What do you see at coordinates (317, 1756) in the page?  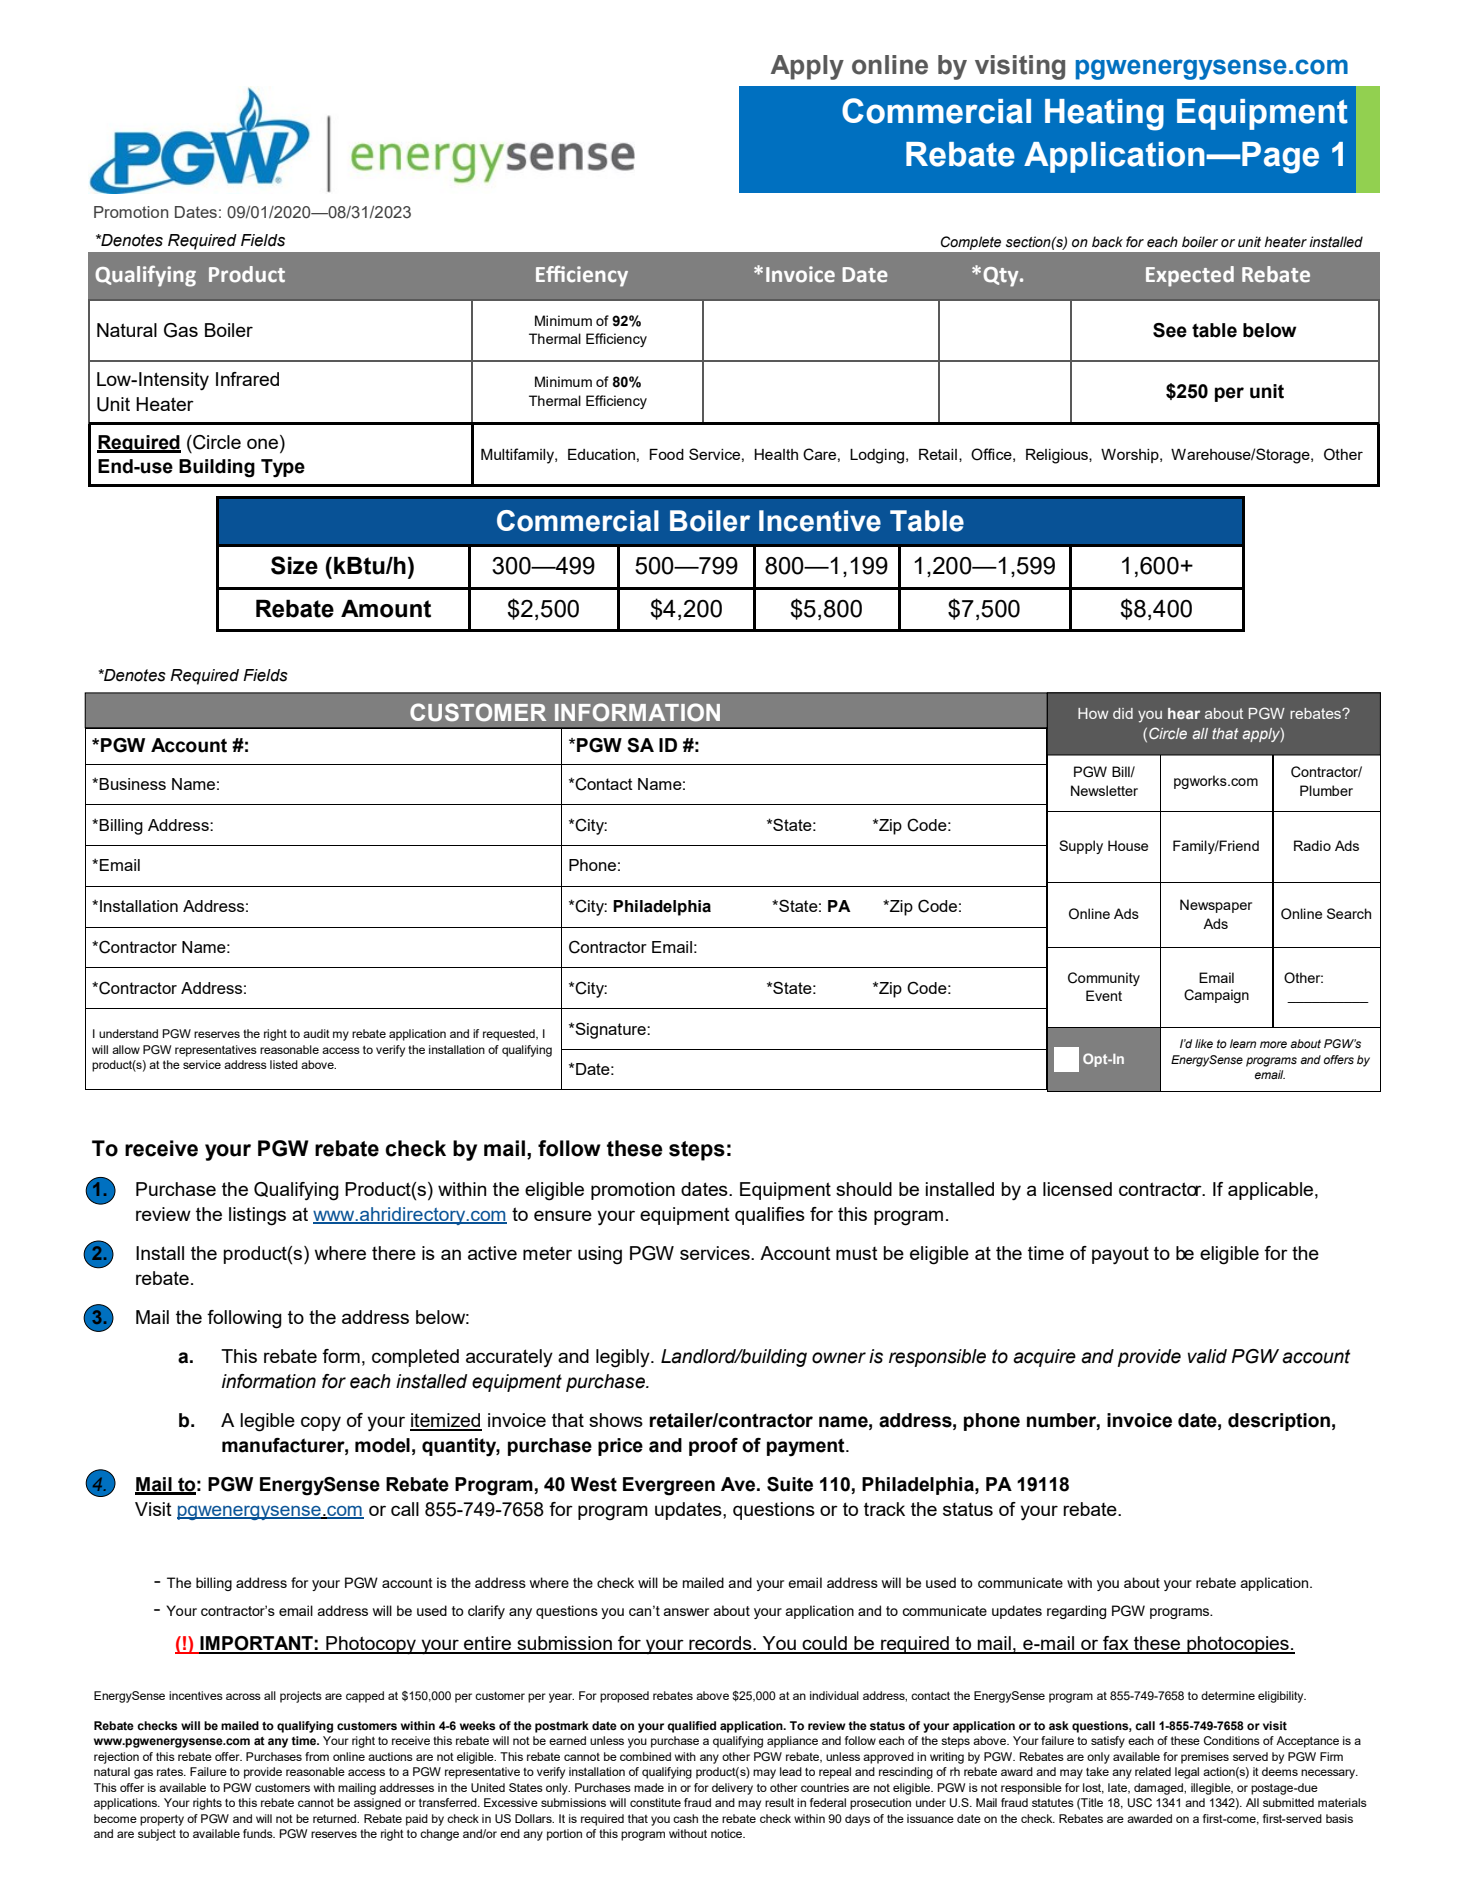 I see `from` at bounding box center [317, 1756].
